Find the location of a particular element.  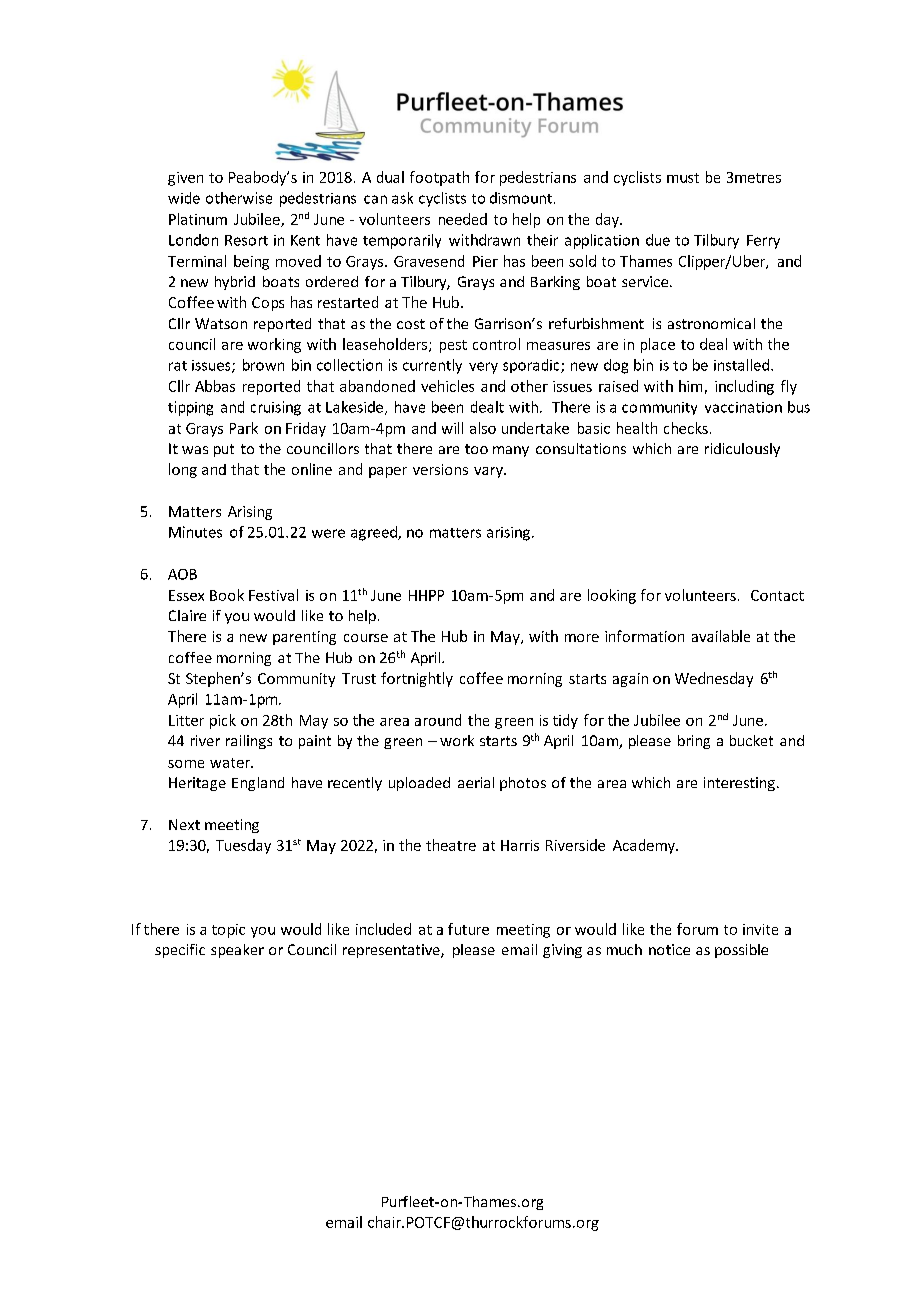

topic is located at coordinates (228, 931).
